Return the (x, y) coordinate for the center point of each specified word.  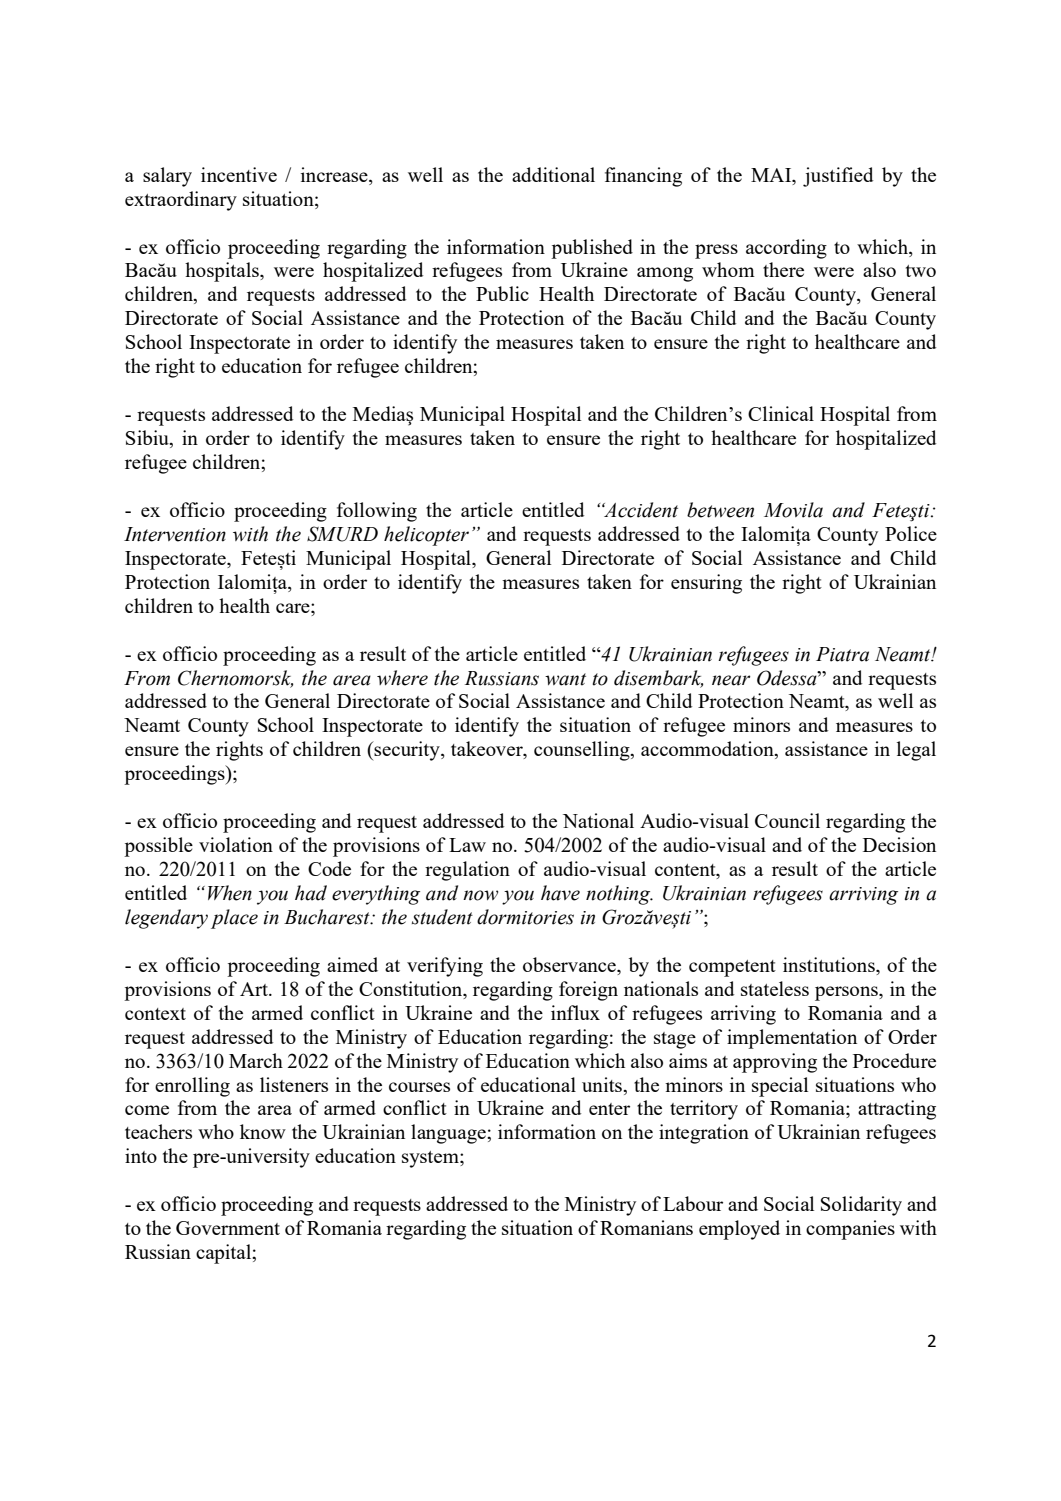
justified (838, 177)
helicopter (426, 536)
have (560, 893)
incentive (239, 174)
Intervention (175, 534)
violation (236, 844)
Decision (899, 844)
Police (911, 533)
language (449, 1134)
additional (553, 174)
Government (228, 1228)
